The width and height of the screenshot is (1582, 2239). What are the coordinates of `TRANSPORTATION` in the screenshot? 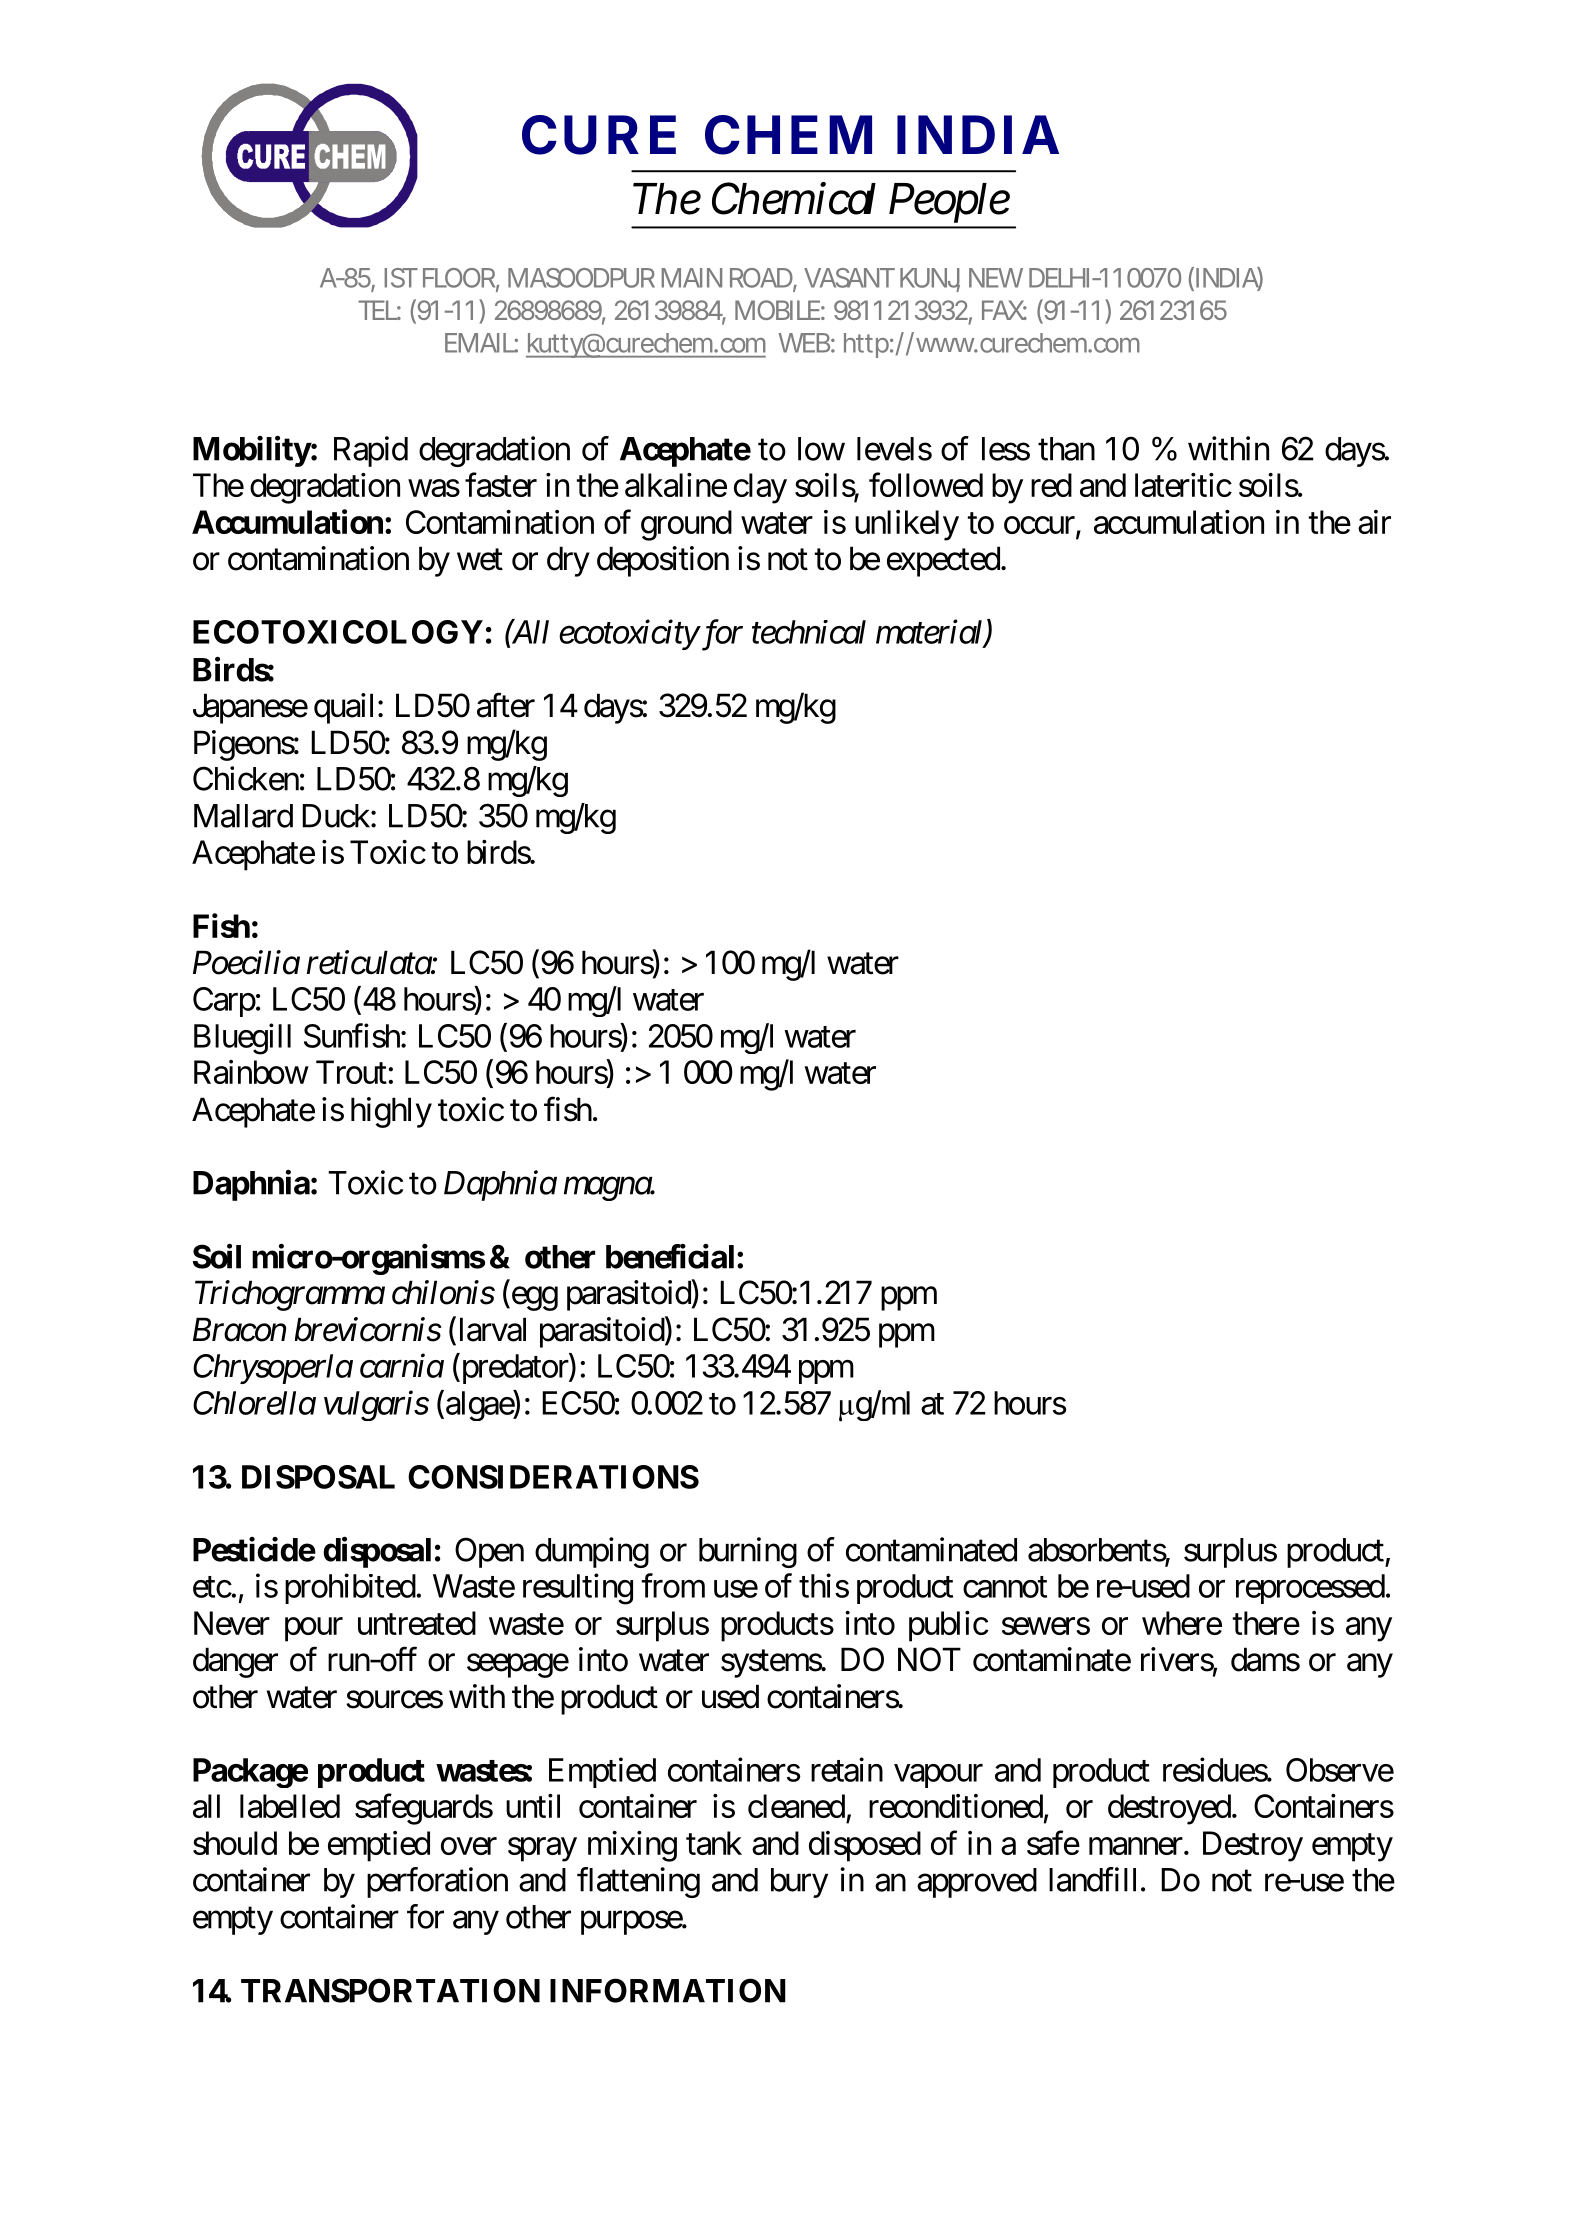 It's located at (390, 1990).
